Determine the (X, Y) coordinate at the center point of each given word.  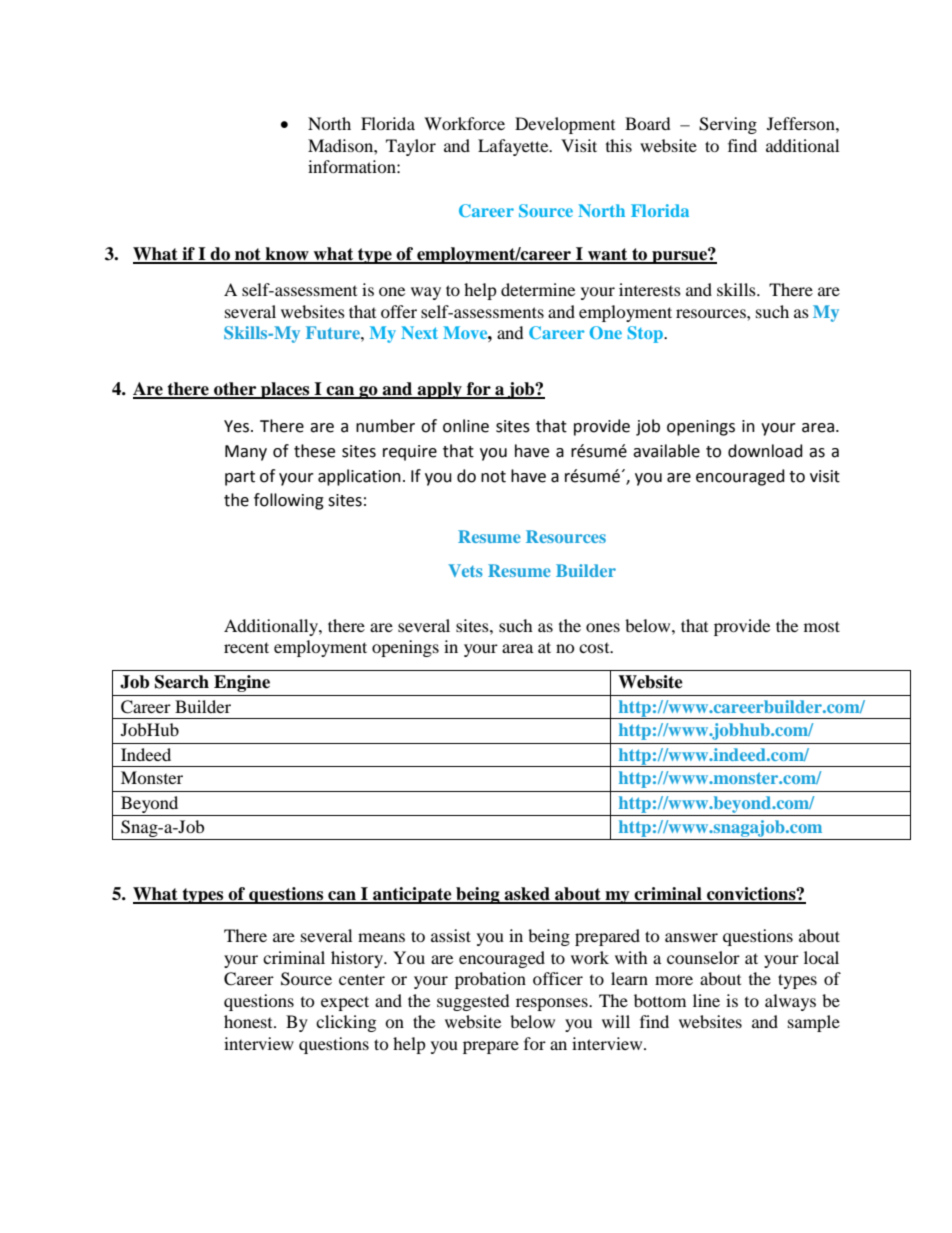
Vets (465, 570)
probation (490, 980)
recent (246, 647)
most (822, 626)
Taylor (411, 147)
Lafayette (514, 147)
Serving (728, 125)
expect (345, 1003)
